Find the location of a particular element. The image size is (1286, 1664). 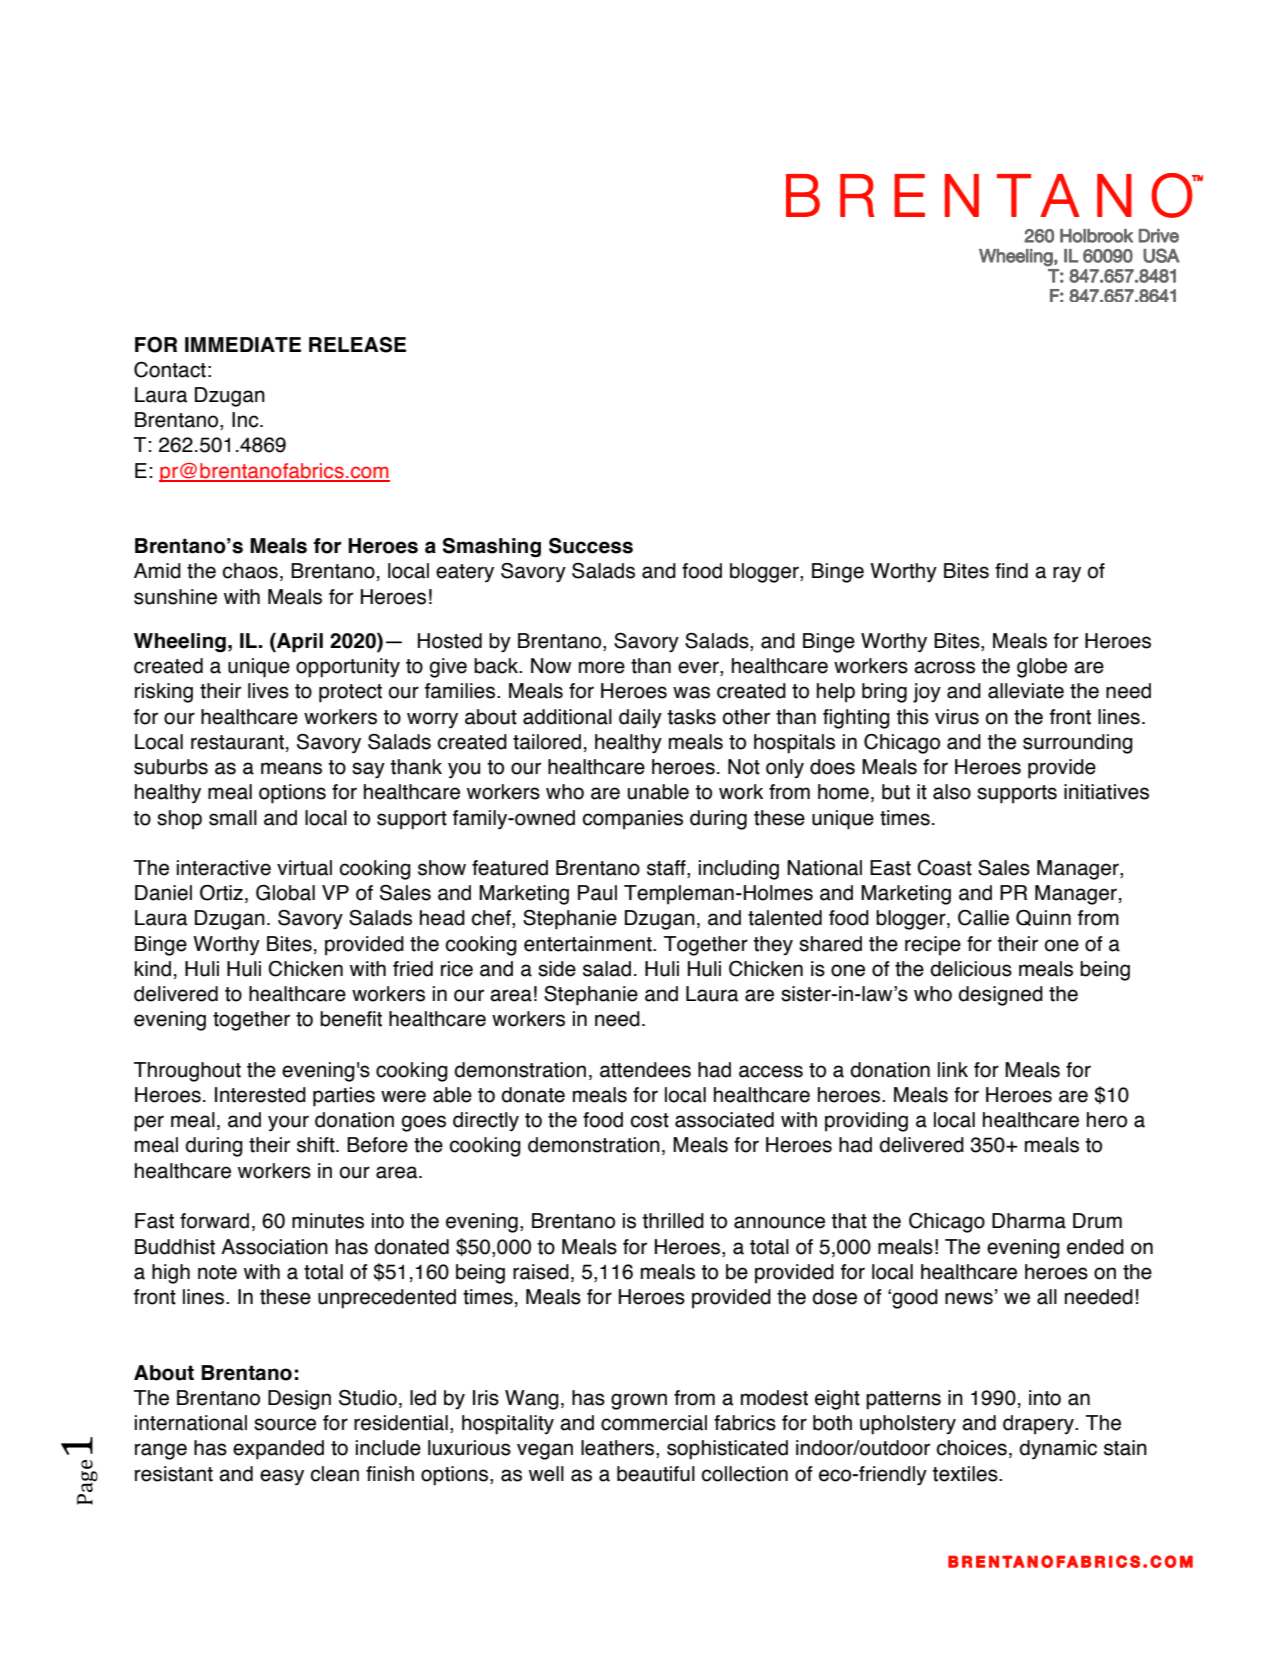

choices is located at coordinates (972, 1448).
